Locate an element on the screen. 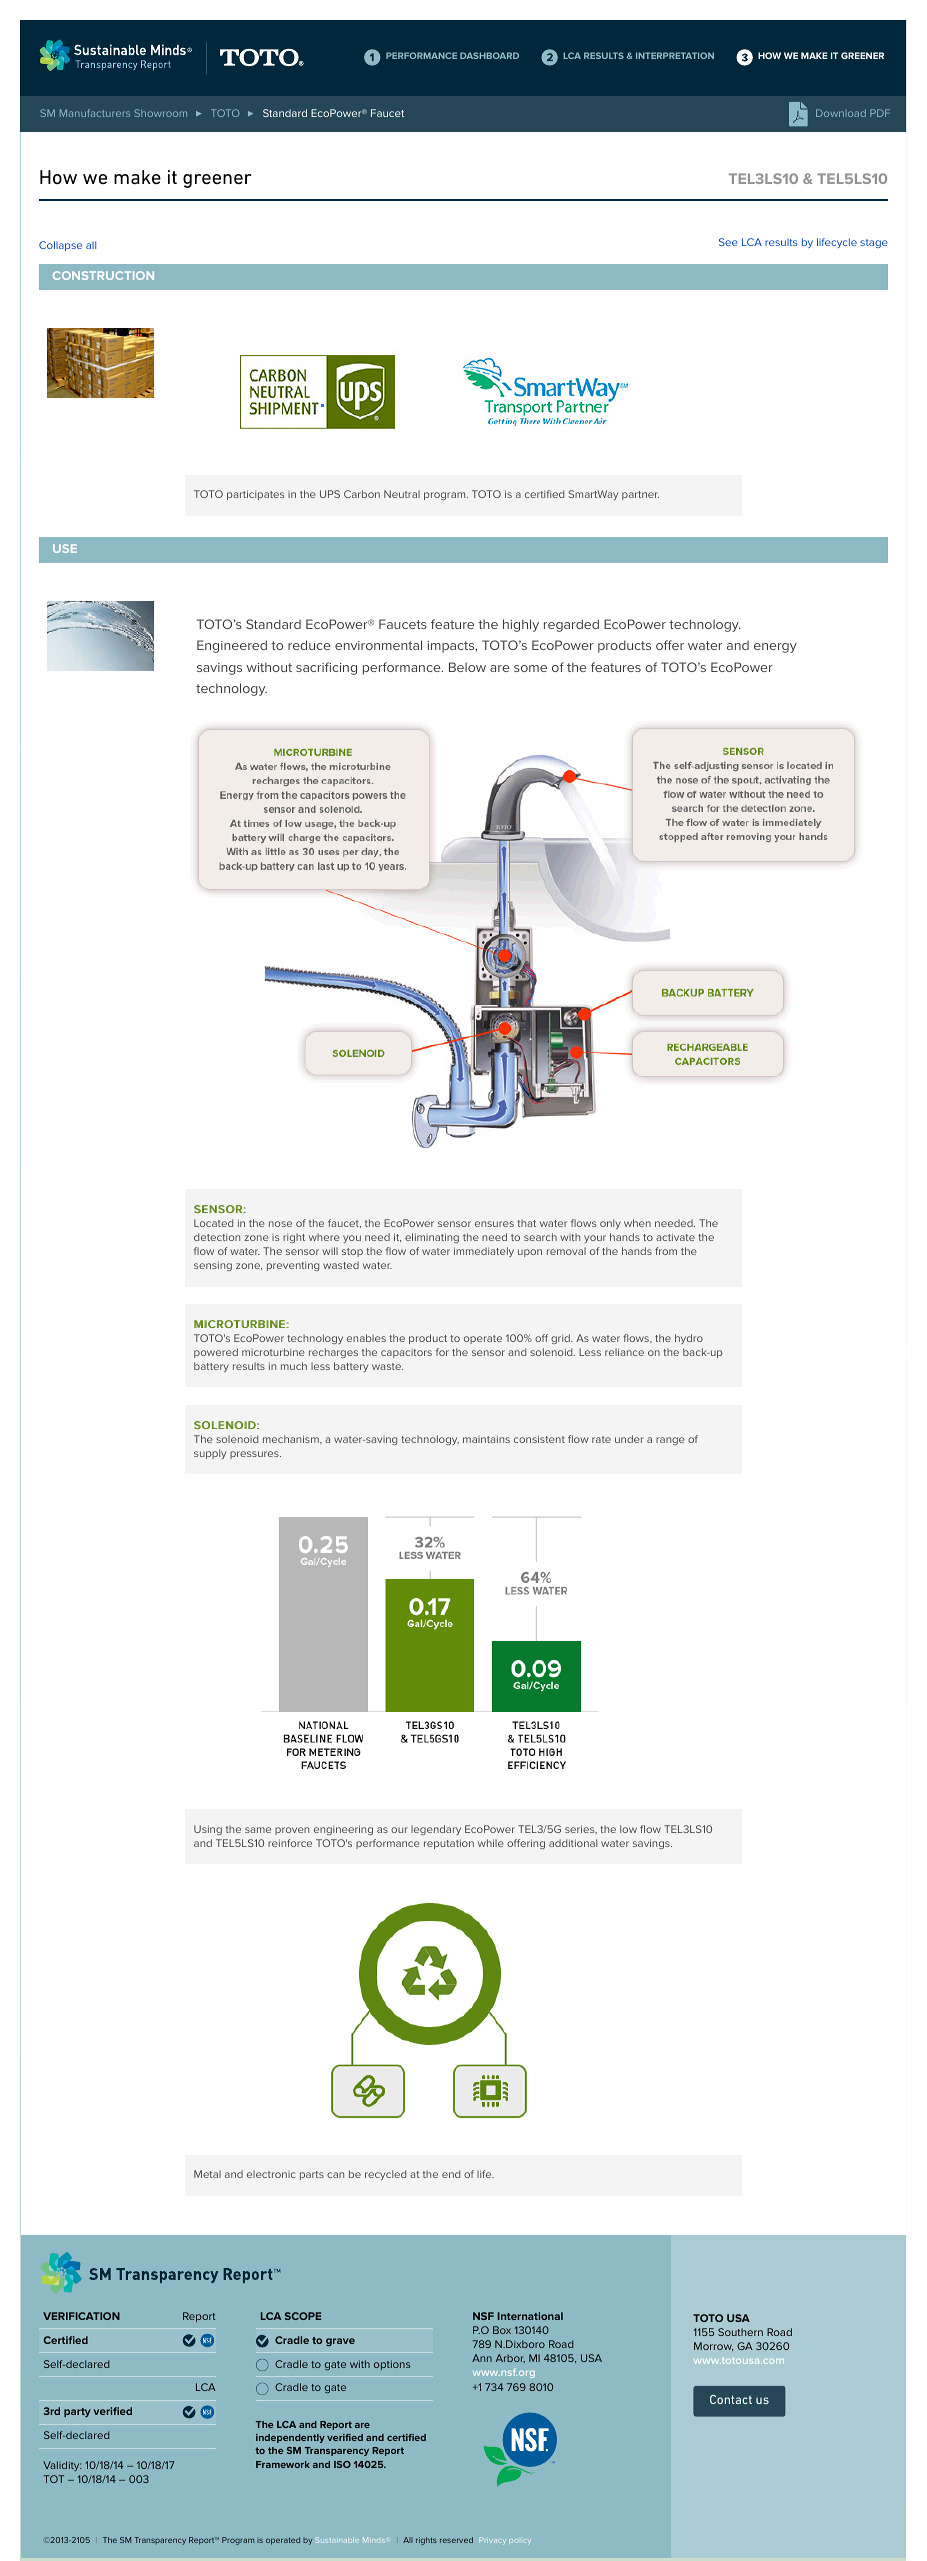  DASHBOARD is located at coordinates (489, 55).
